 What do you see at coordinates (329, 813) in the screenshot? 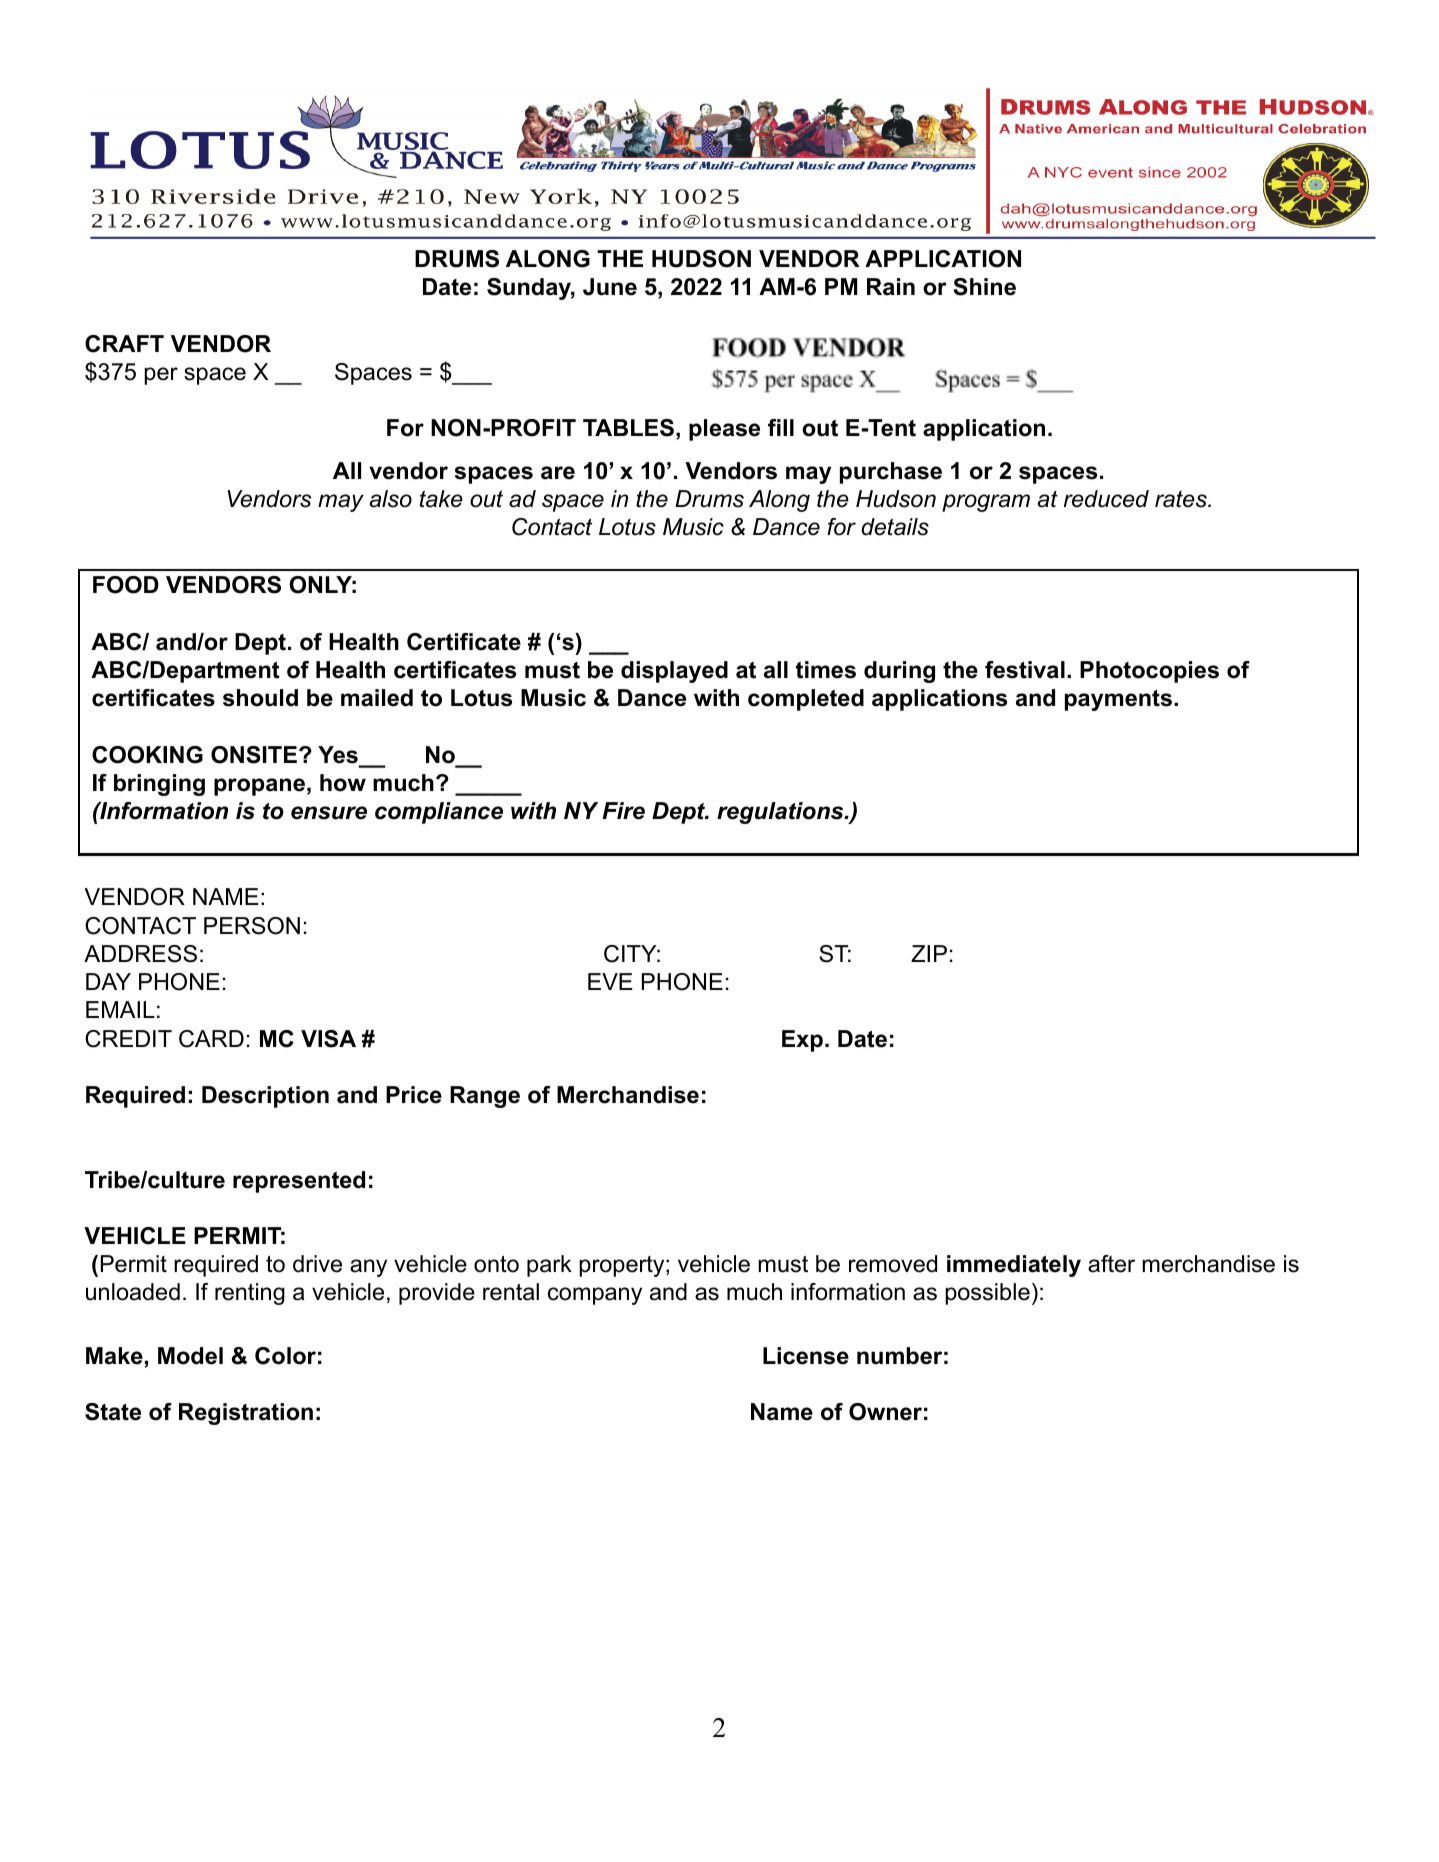
I see `ensure` at bounding box center [329, 813].
